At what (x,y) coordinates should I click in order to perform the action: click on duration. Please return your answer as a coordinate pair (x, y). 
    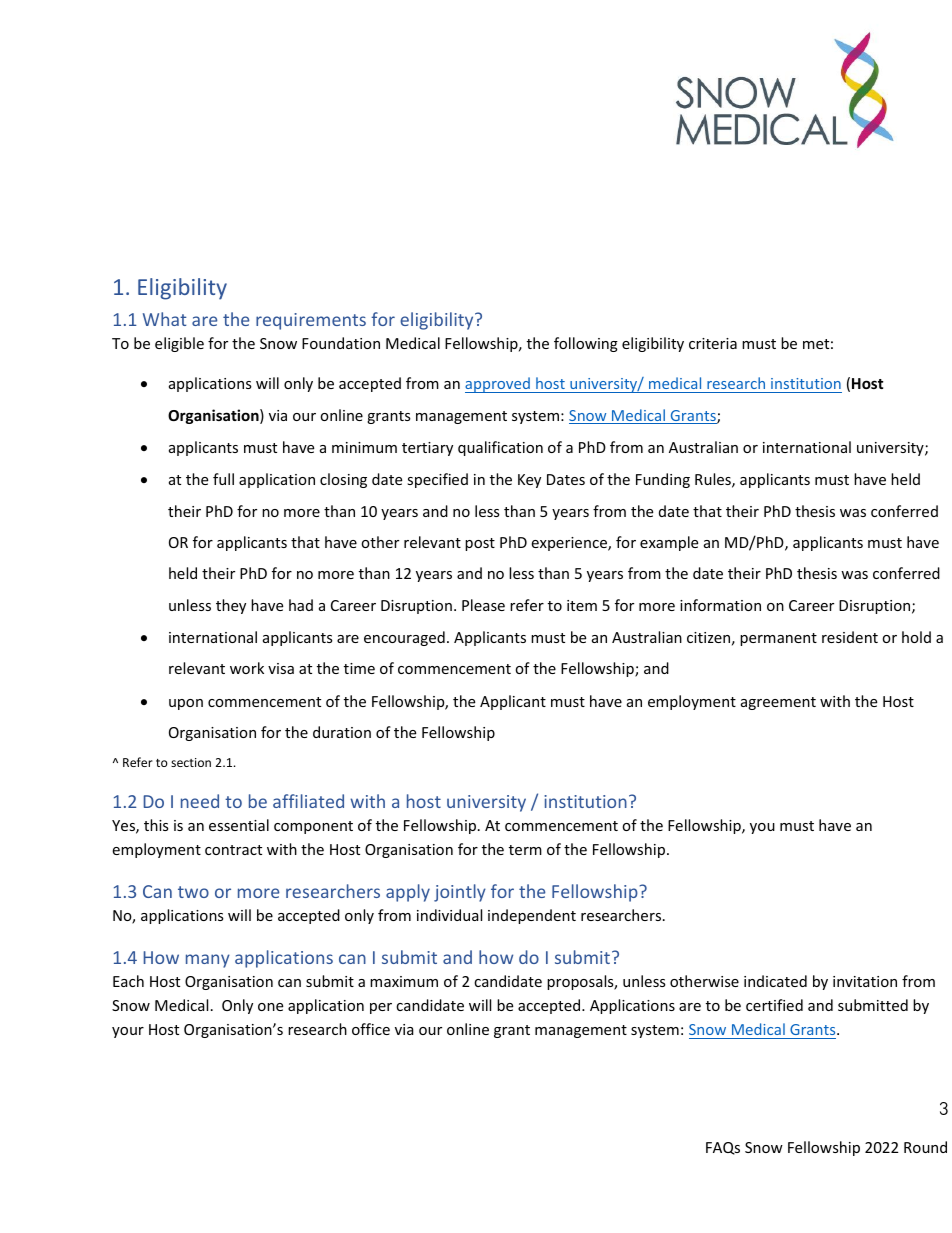
    Looking at the image, I should click on (342, 732).
